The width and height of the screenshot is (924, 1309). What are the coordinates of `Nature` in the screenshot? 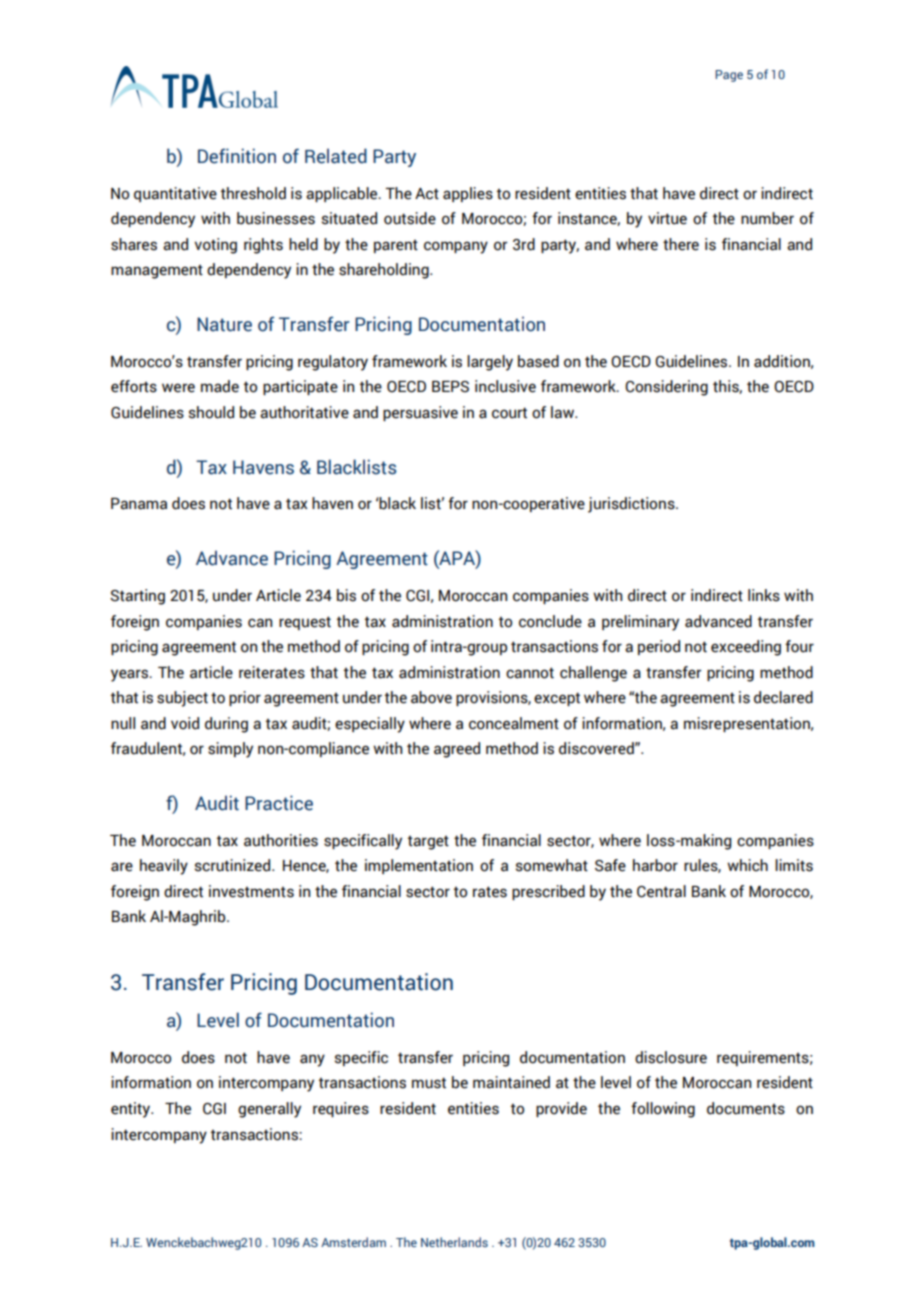 It's located at (224, 324).
